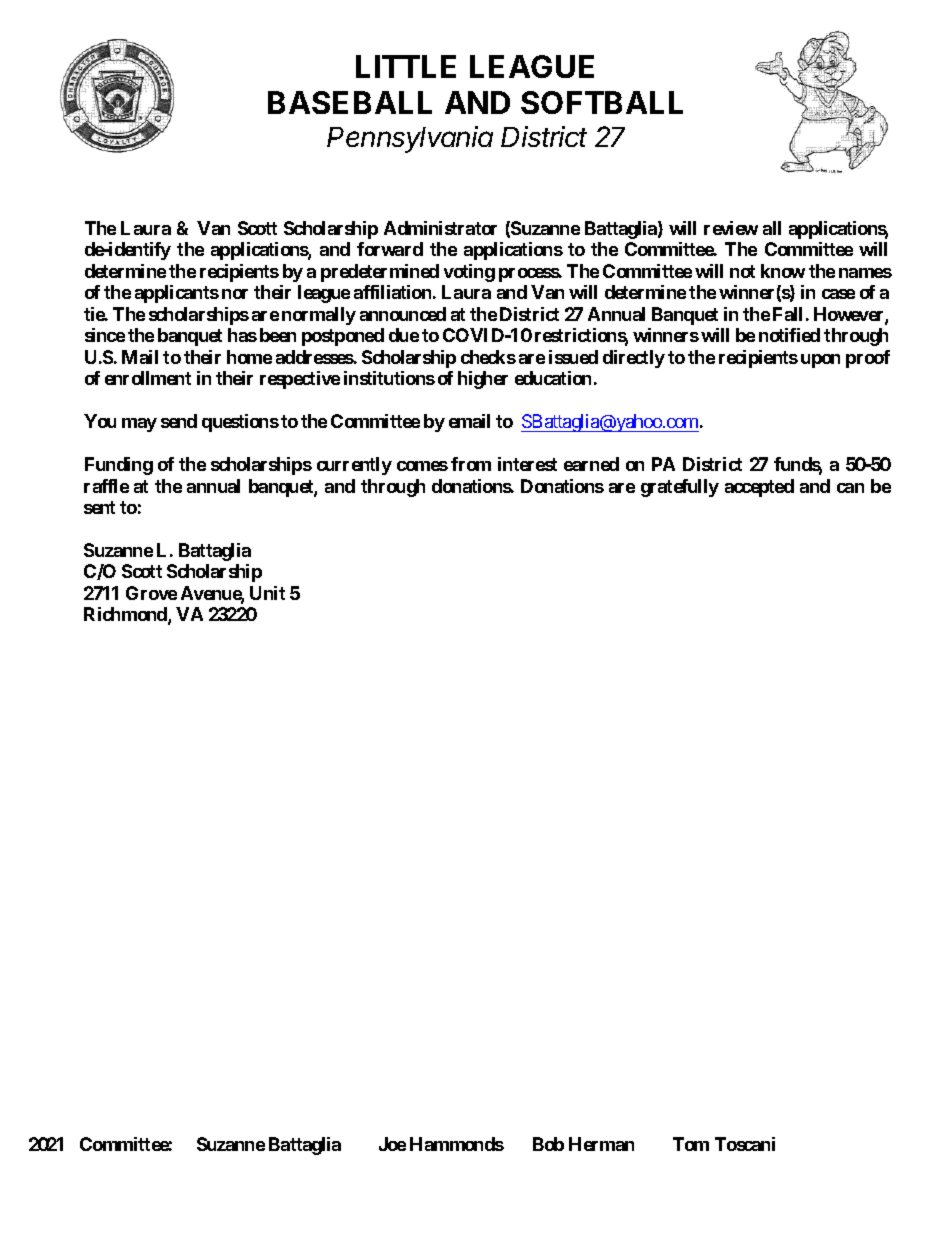  What do you see at coordinates (406, 66) in the screenshot?
I see `LITTLE` at bounding box center [406, 66].
